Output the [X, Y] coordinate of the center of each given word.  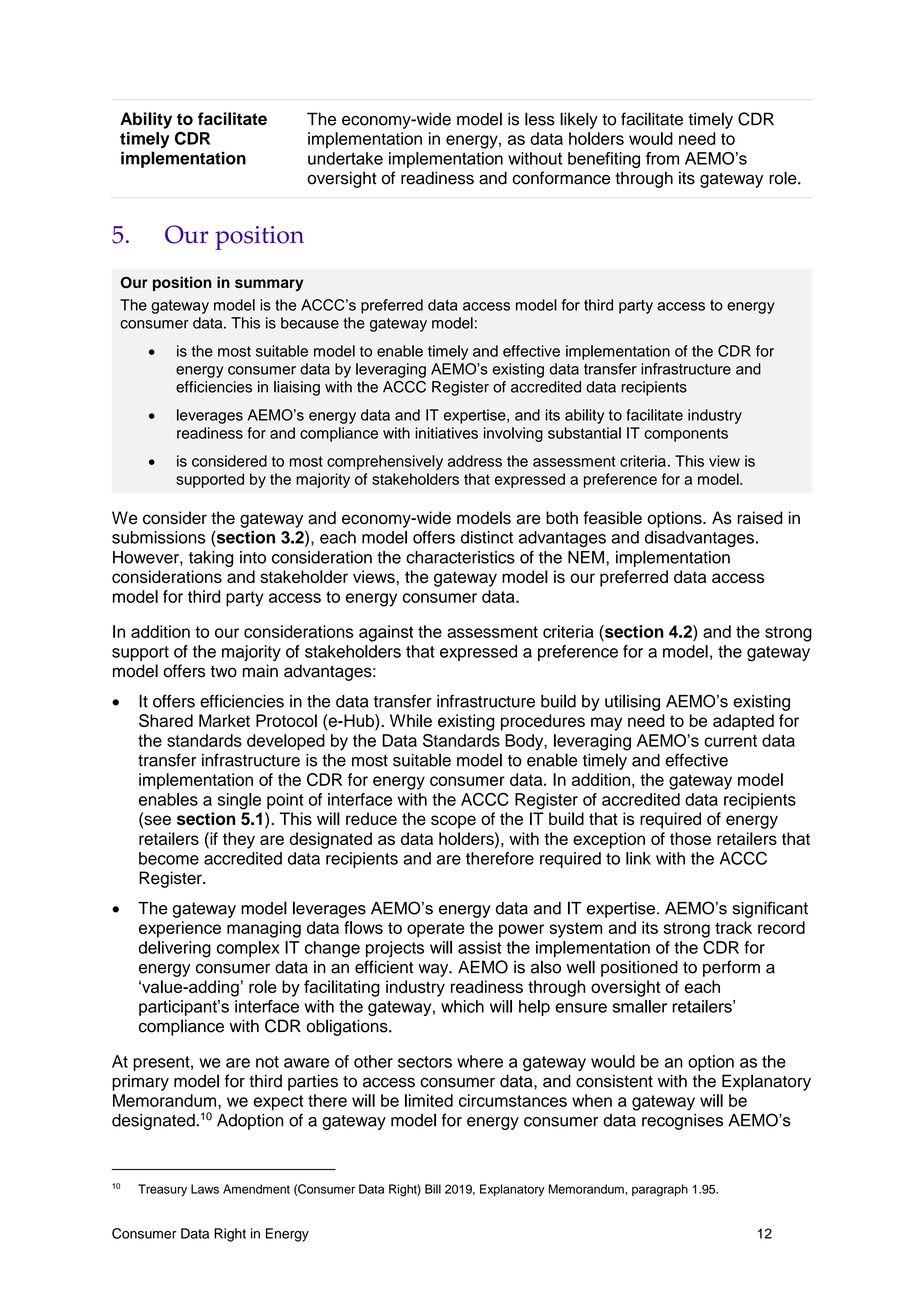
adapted [743, 722]
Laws [205, 1189]
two [223, 672]
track [733, 927]
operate [436, 930]
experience [180, 929]
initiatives [447, 433]
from [662, 158]
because [310, 323]
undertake [345, 158]
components [686, 435]
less [540, 119]
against [386, 633]
